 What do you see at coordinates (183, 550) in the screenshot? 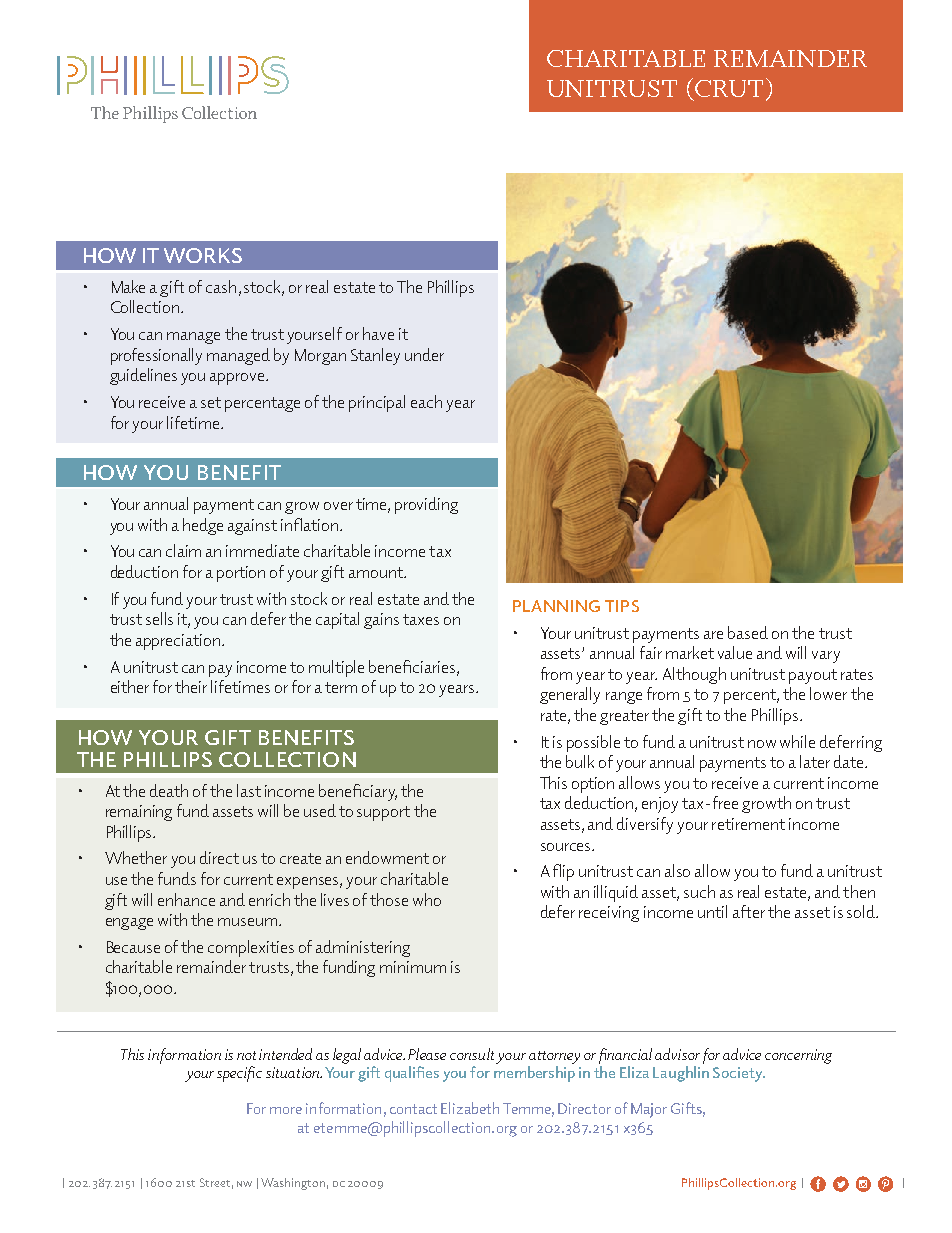
I see `claim` at bounding box center [183, 550].
